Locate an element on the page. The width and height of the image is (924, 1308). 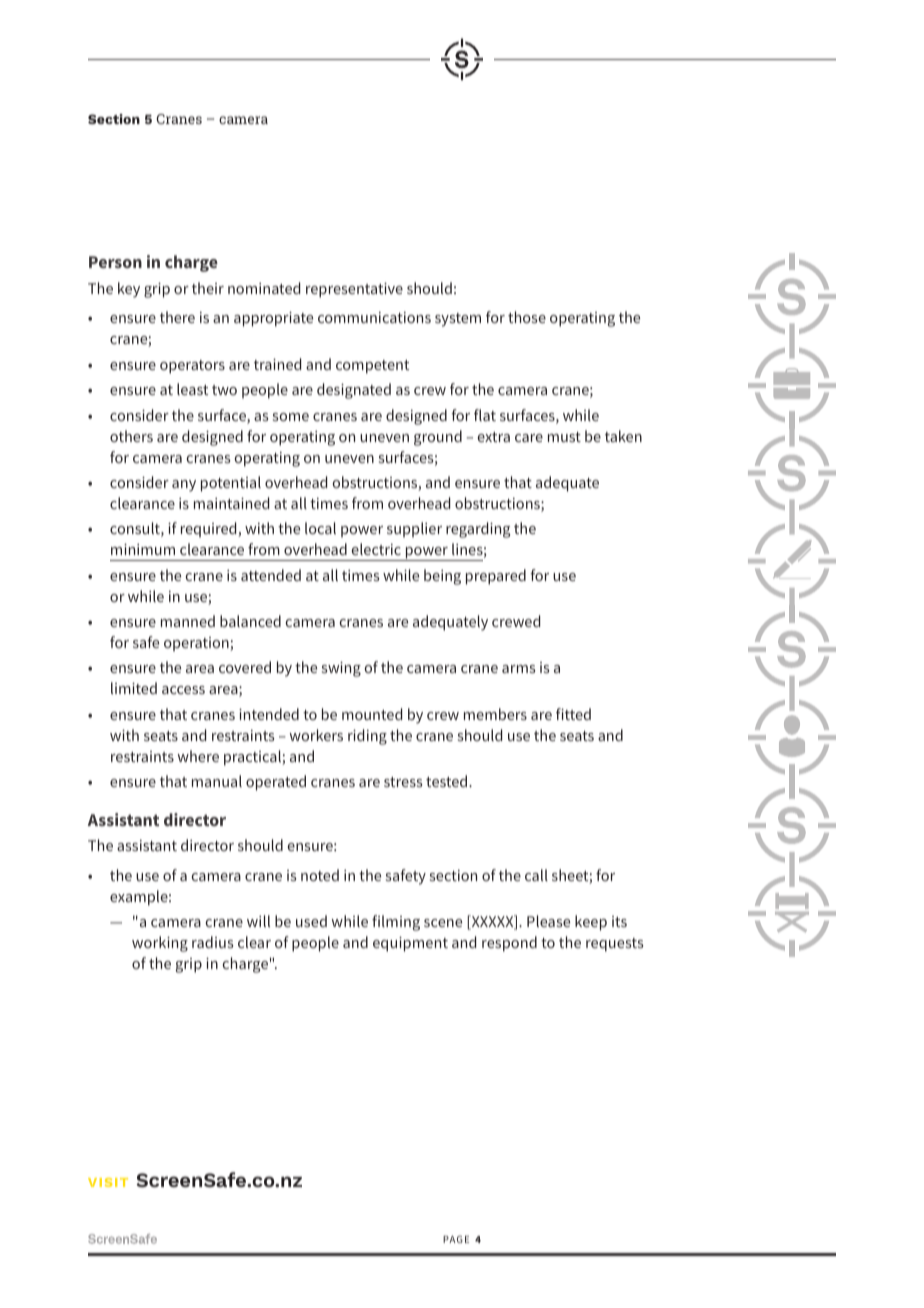
representative is located at coordinates (354, 290).
